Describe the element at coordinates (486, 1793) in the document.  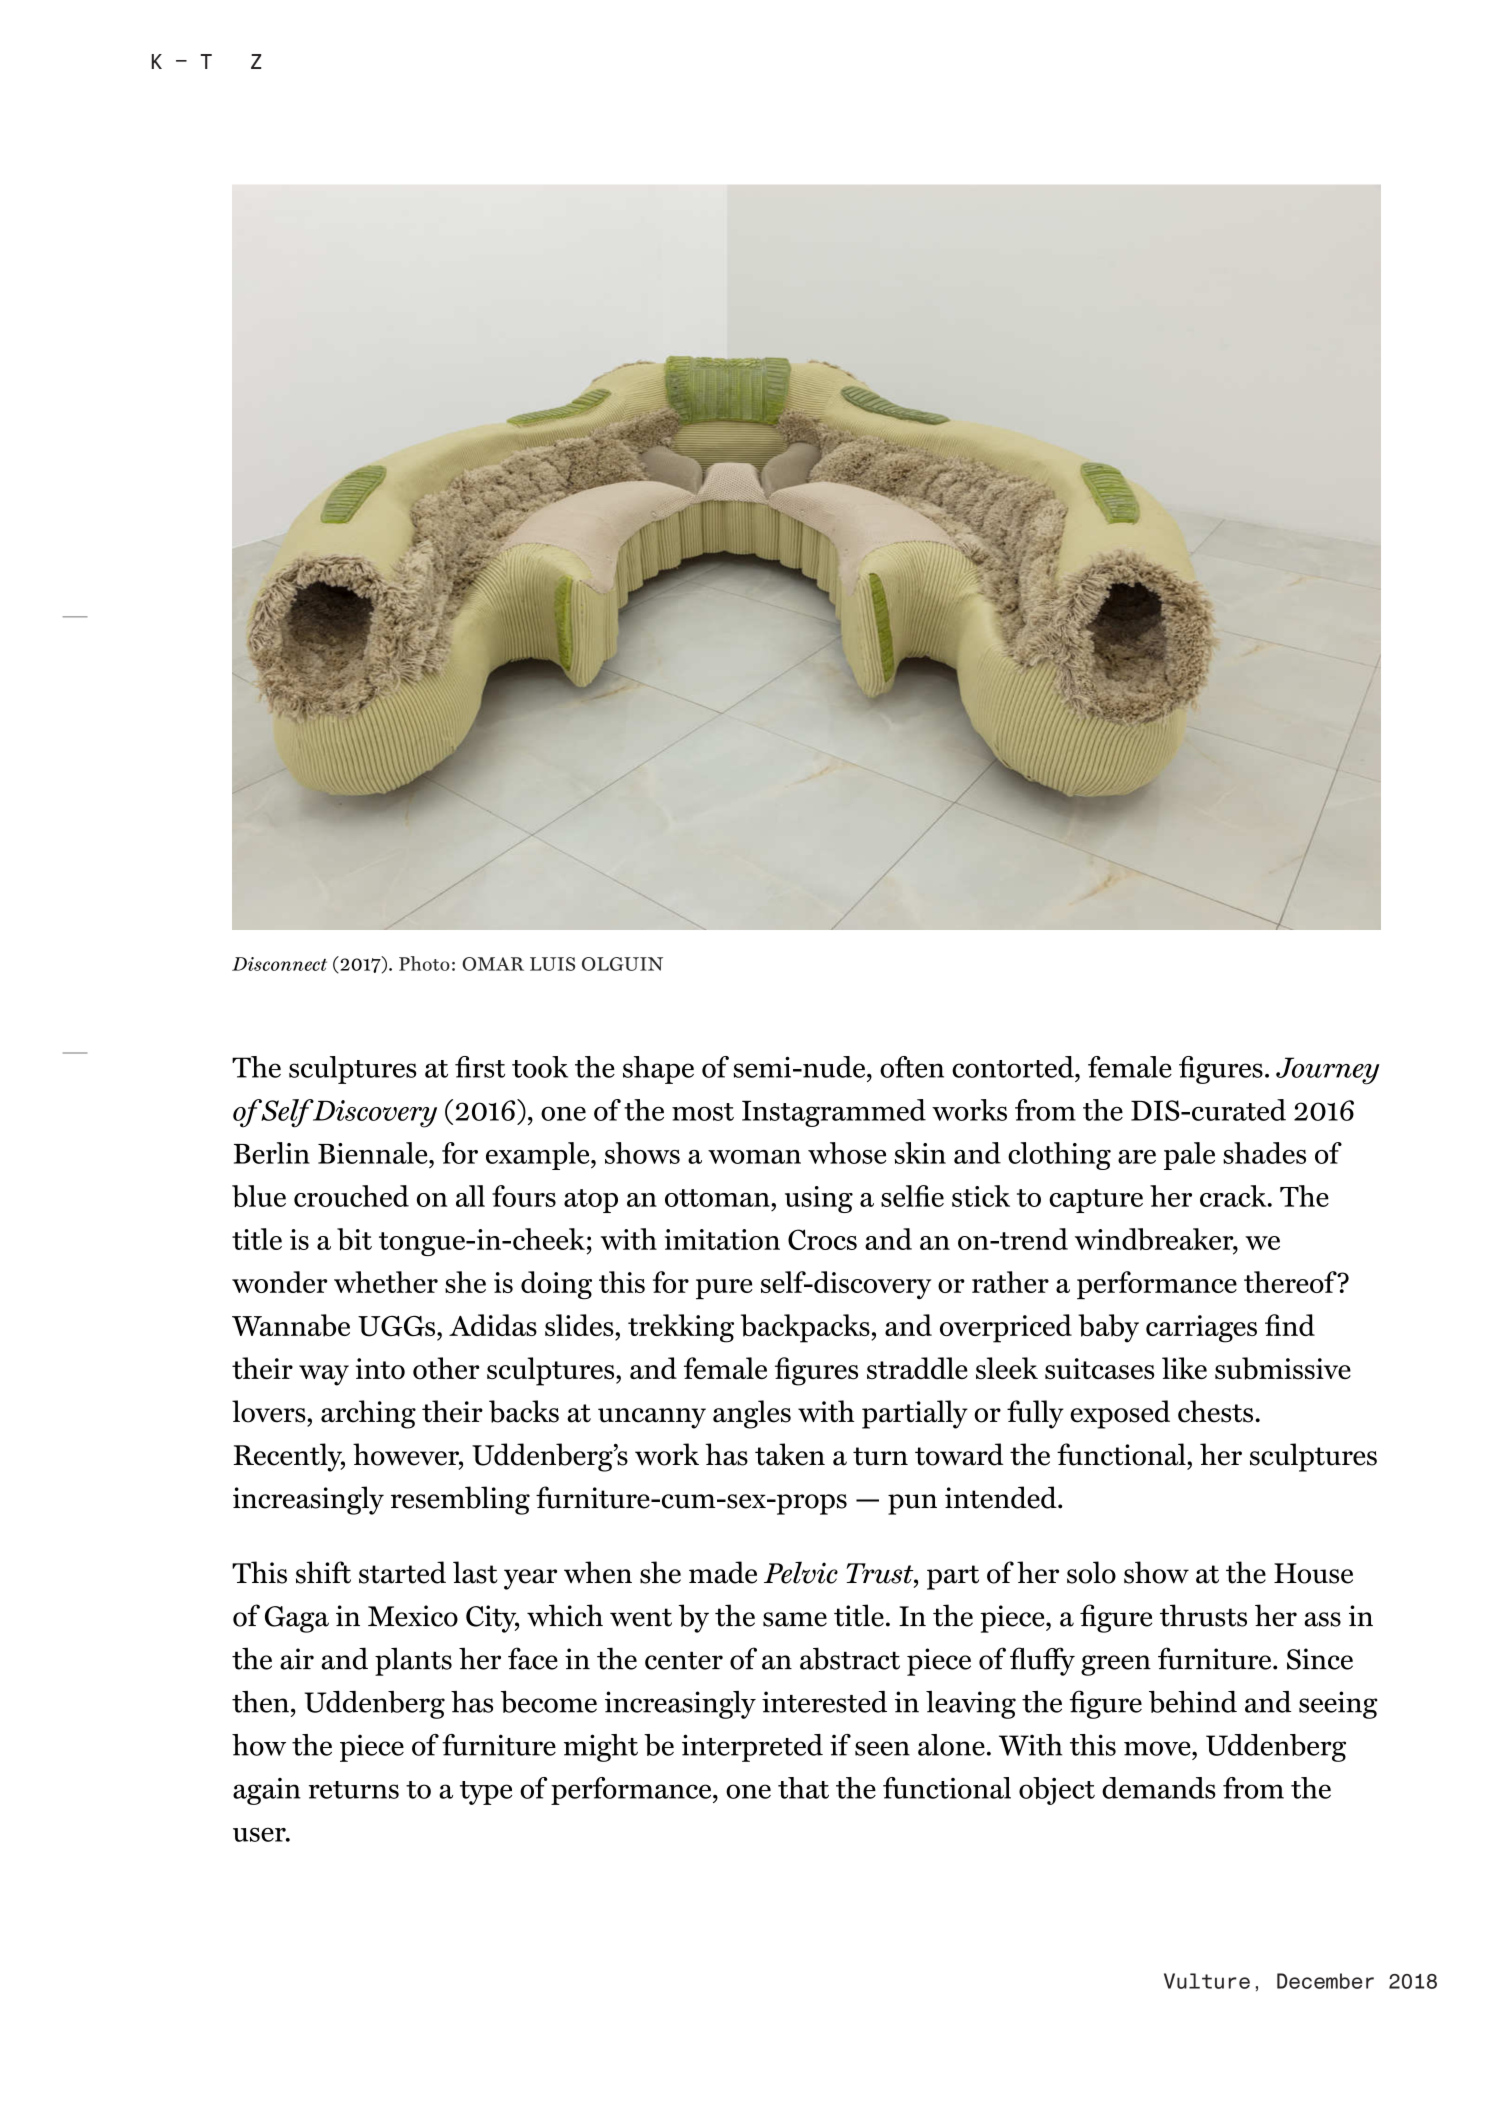
I see `type` at that location.
